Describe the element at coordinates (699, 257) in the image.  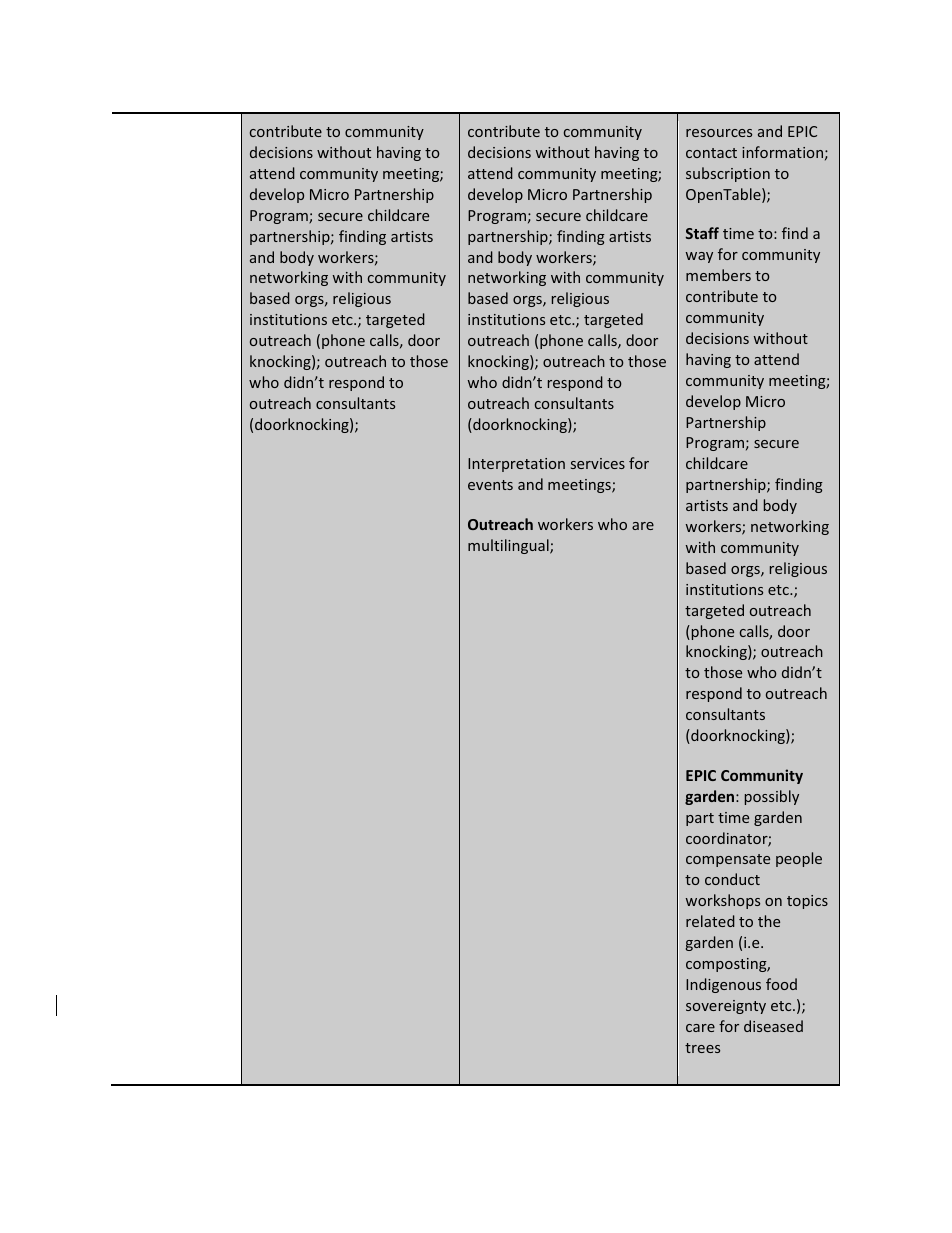
I see `way` at that location.
